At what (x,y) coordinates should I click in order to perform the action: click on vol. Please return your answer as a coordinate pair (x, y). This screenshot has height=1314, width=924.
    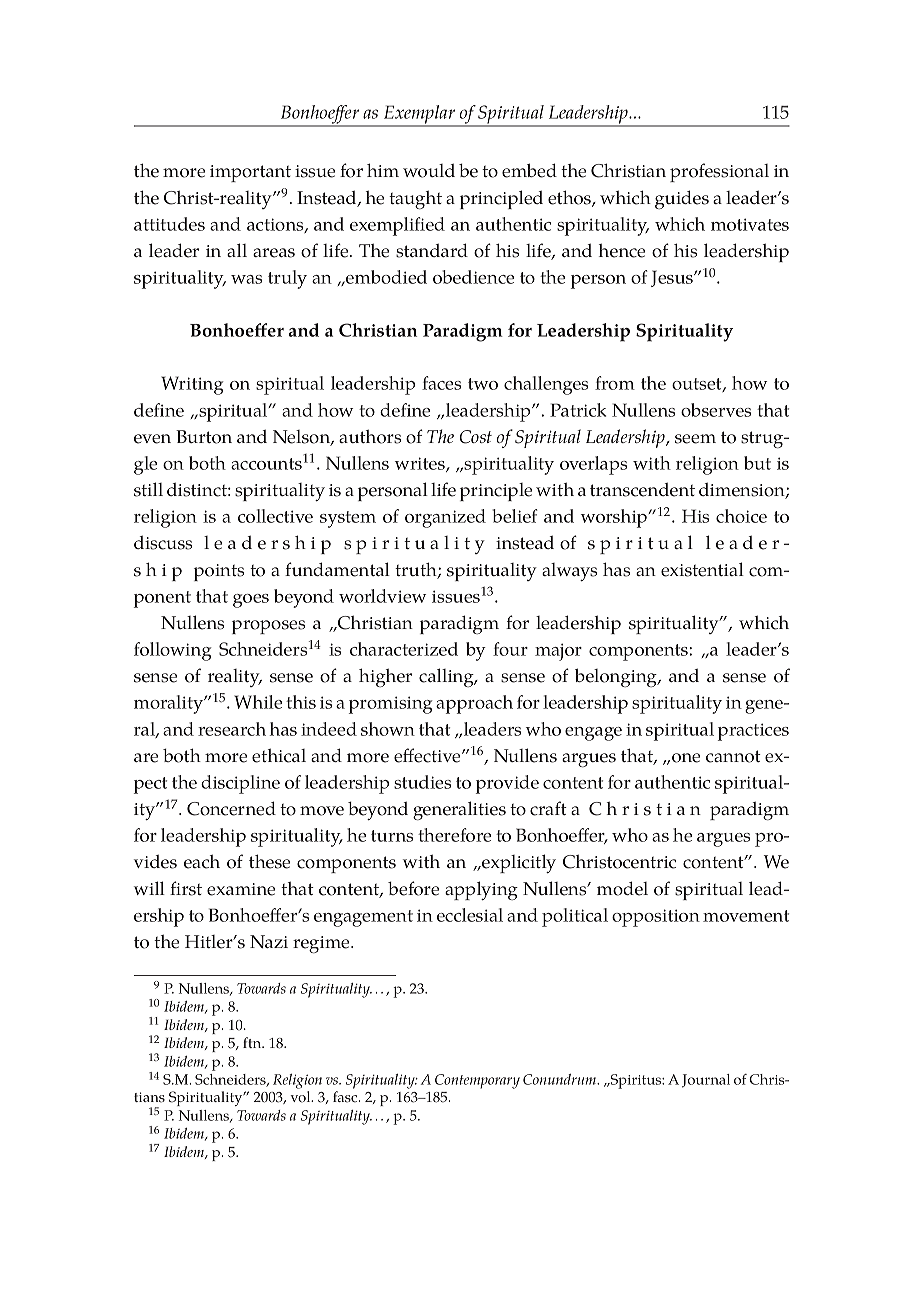
    Looking at the image, I should click on (301, 1097).
